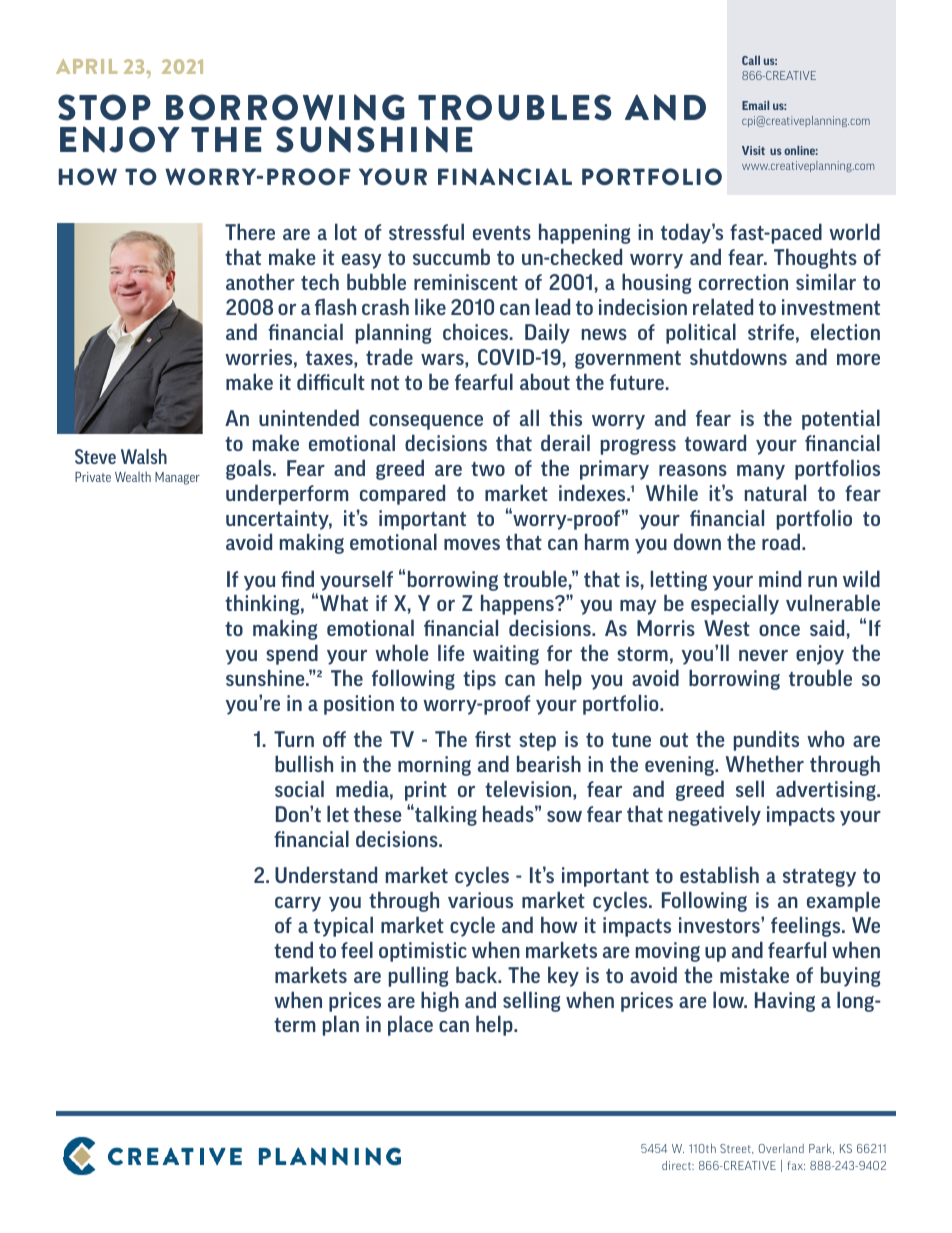 The height and width of the page is (1233, 952). I want to click on place, so click(410, 1025).
